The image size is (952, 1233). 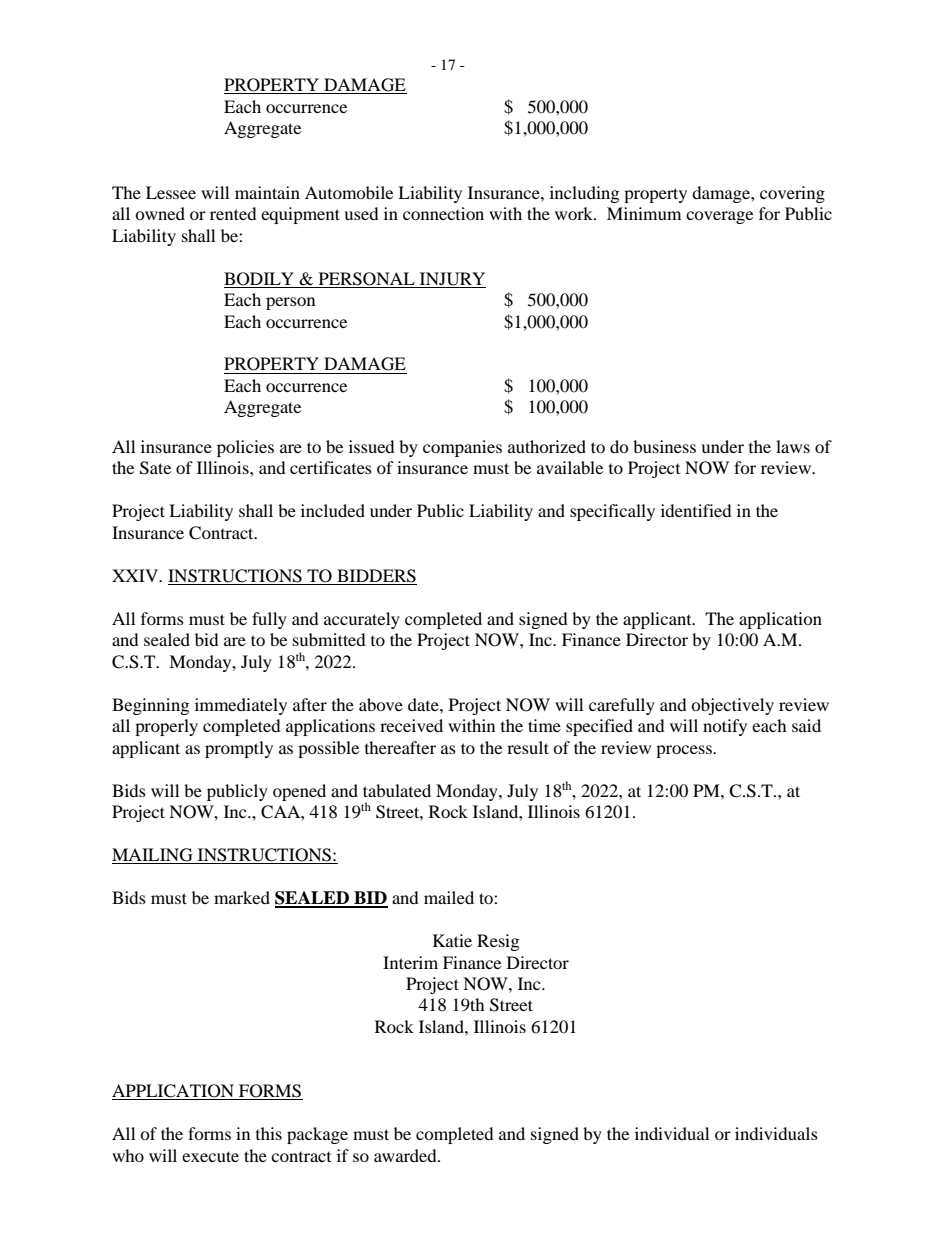 I want to click on date, so click(x=424, y=704).
